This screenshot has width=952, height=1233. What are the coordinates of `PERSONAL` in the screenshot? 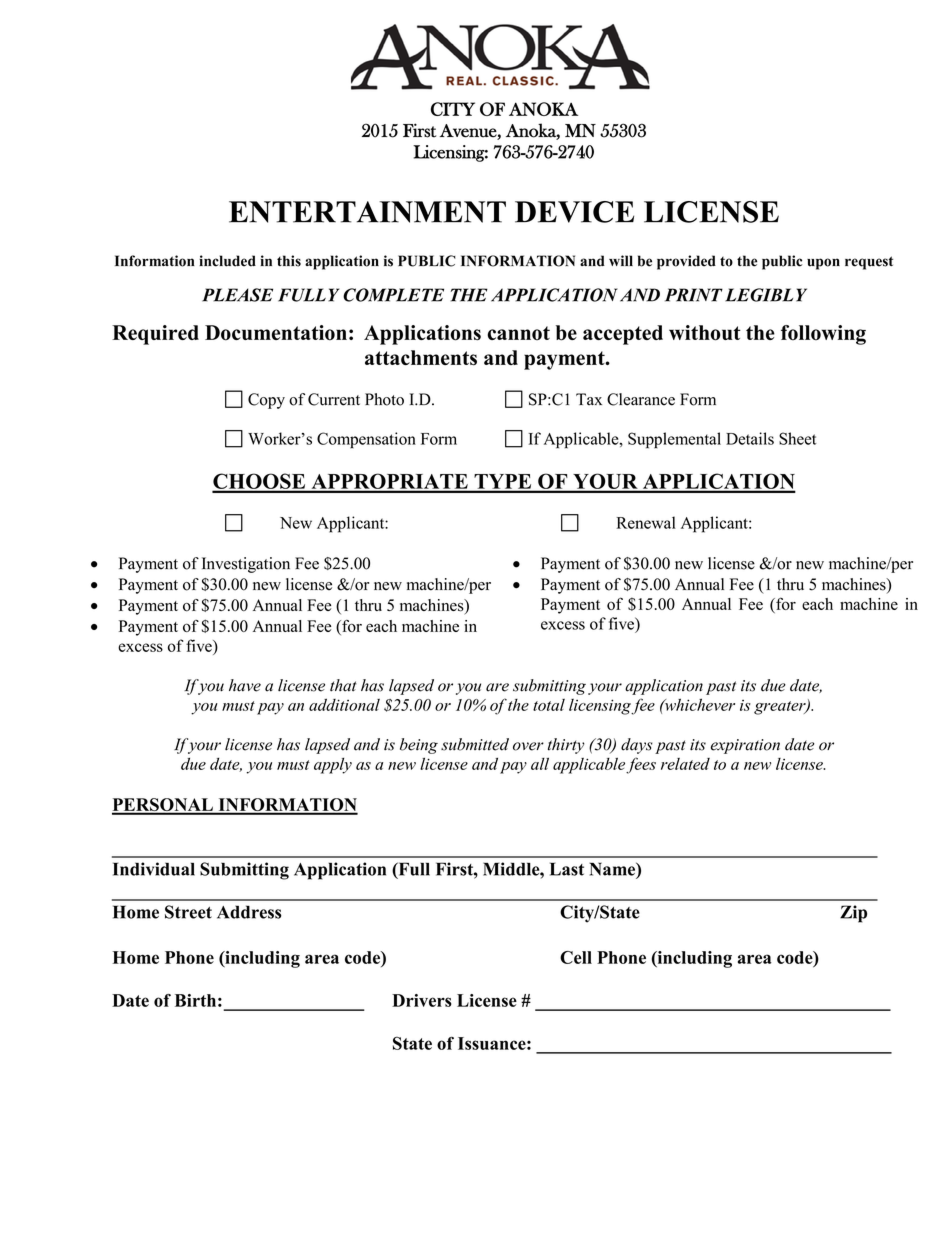 It's located at (163, 806).
